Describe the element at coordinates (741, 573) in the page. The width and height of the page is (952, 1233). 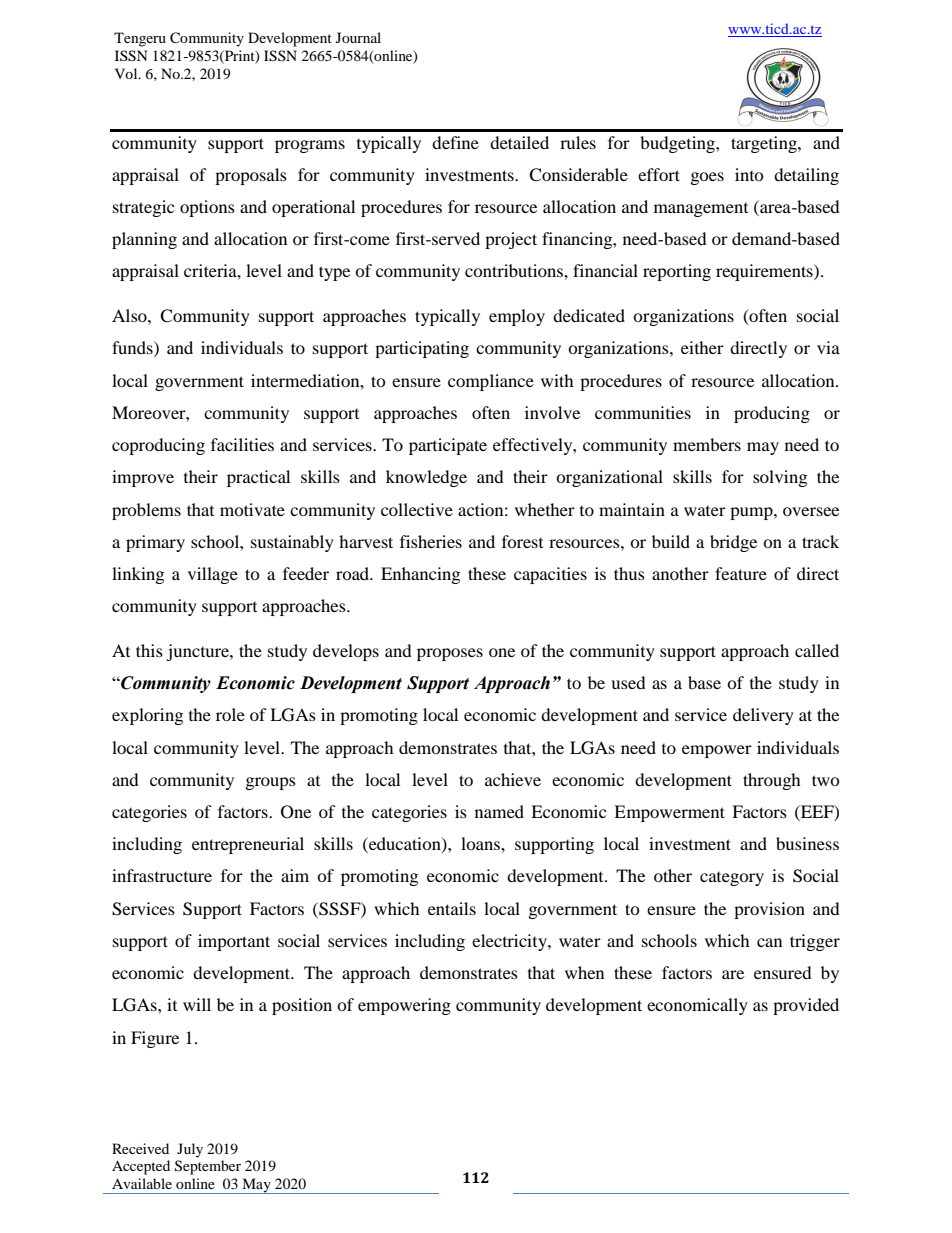
I see `feature` at that location.
